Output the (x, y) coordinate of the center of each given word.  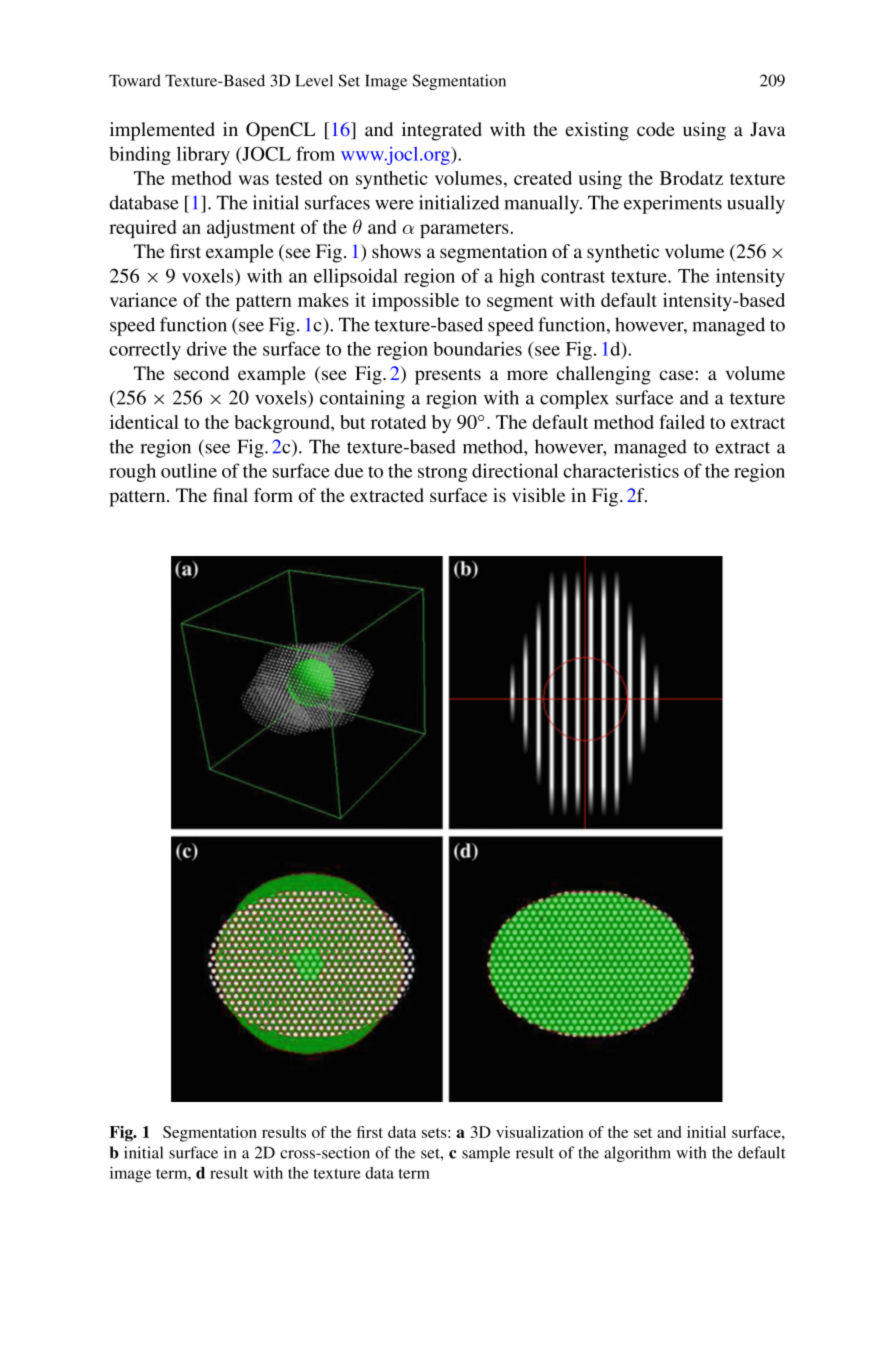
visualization (540, 1132)
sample (486, 1154)
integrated (442, 131)
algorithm (637, 1154)
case (677, 375)
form (273, 495)
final (230, 495)
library (203, 155)
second (201, 373)
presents (448, 376)
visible (538, 495)
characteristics (621, 470)
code (656, 129)
